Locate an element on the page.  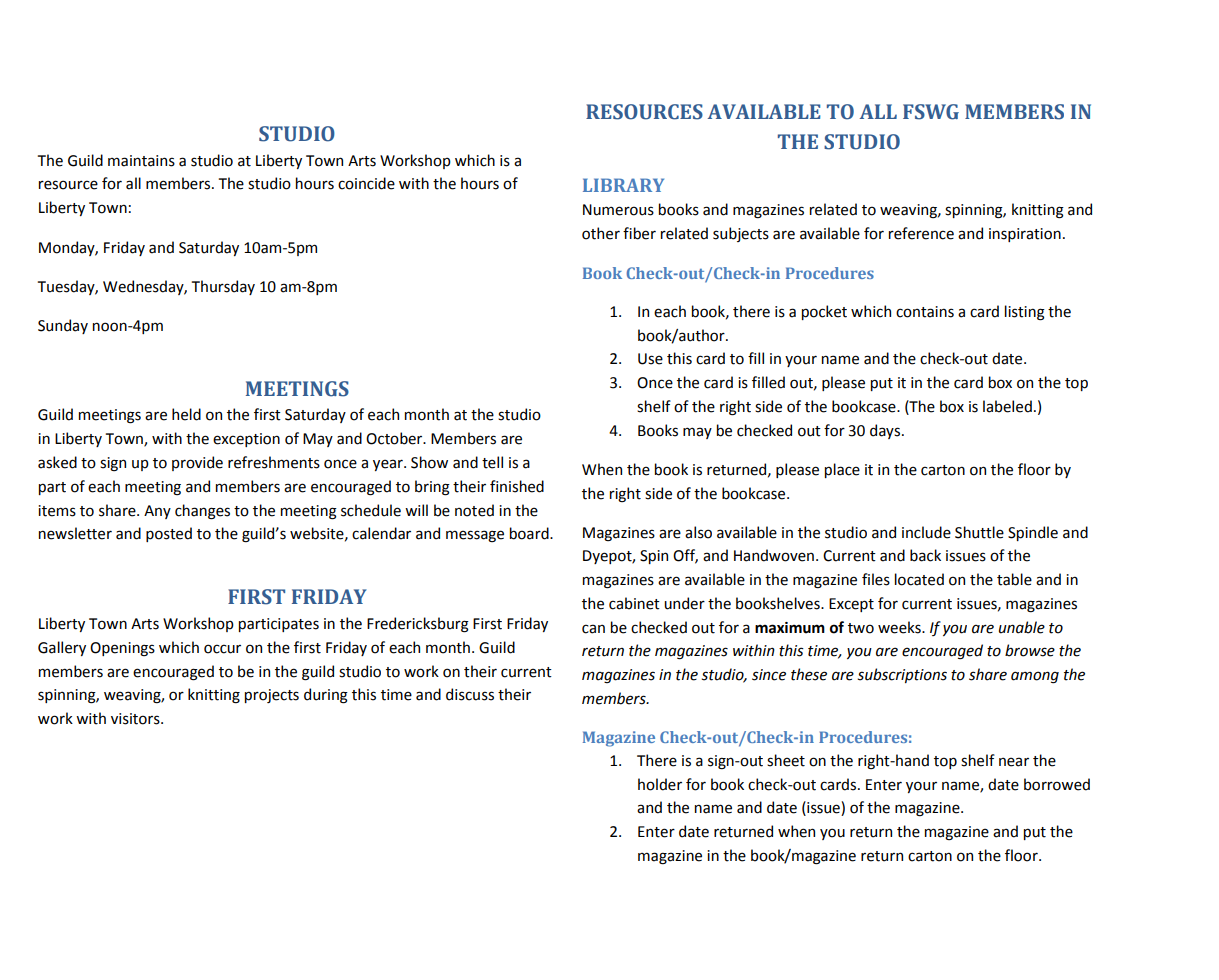
occur is located at coordinates (222, 649).
